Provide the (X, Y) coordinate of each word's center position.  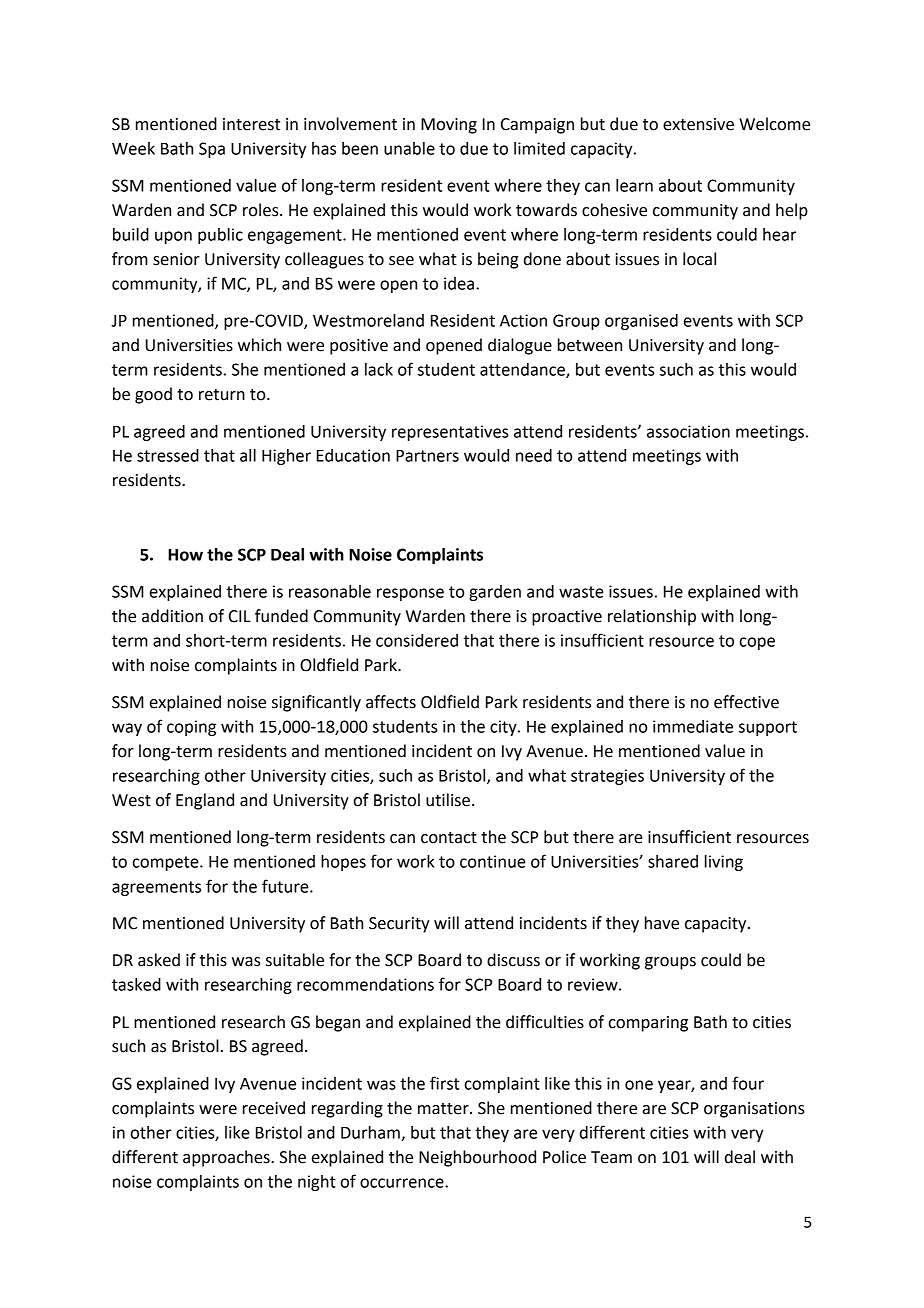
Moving (449, 126)
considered (417, 640)
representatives (450, 433)
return (222, 395)
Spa (212, 150)
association (688, 431)
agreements (156, 888)
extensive (698, 124)
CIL (240, 616)
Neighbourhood (477, 1158)
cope (757, 643)
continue (493, 861)
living (724, 863)
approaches (227, 1158)
